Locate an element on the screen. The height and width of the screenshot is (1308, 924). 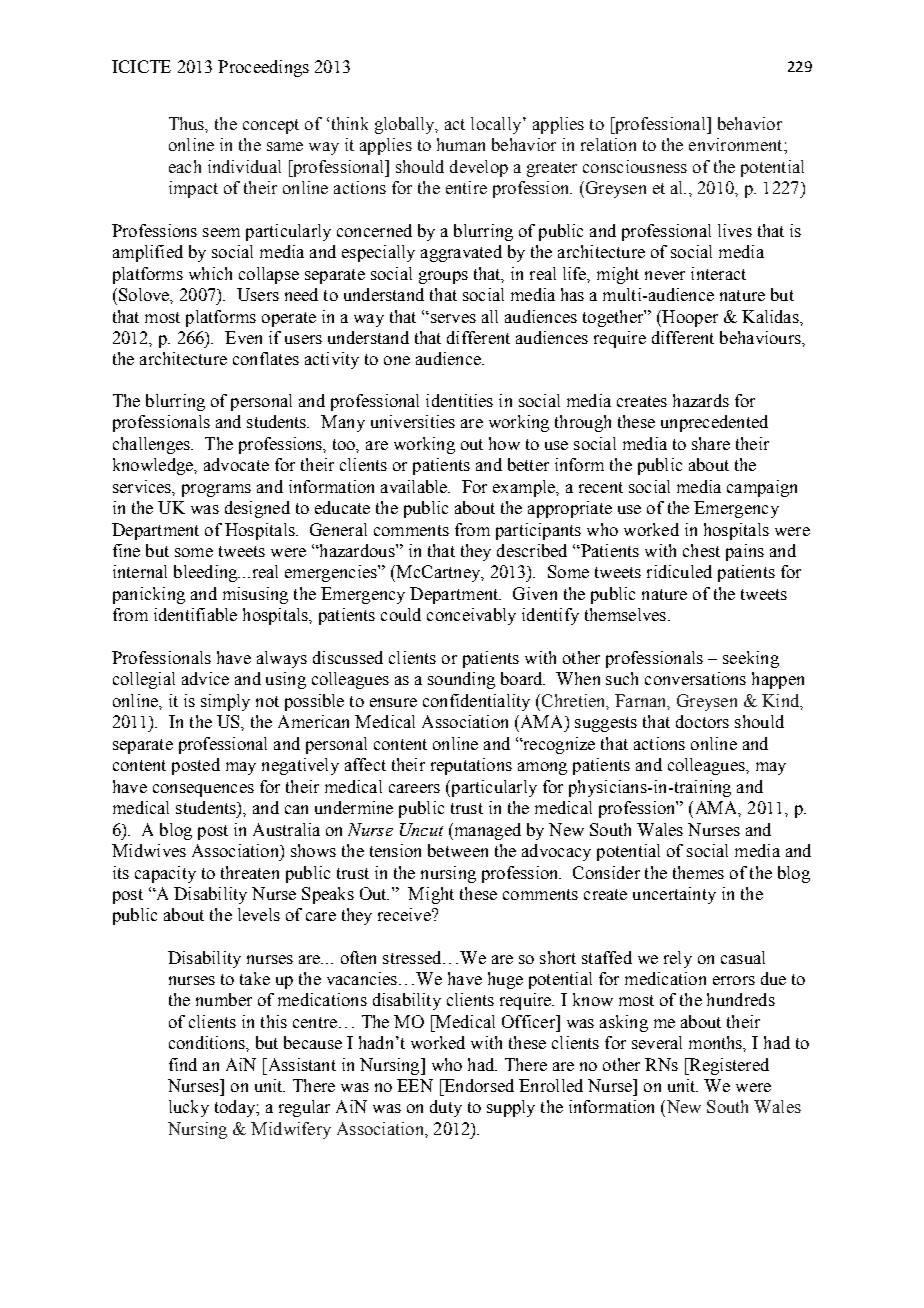
Proceedings is located at coordinates (263, 68).
